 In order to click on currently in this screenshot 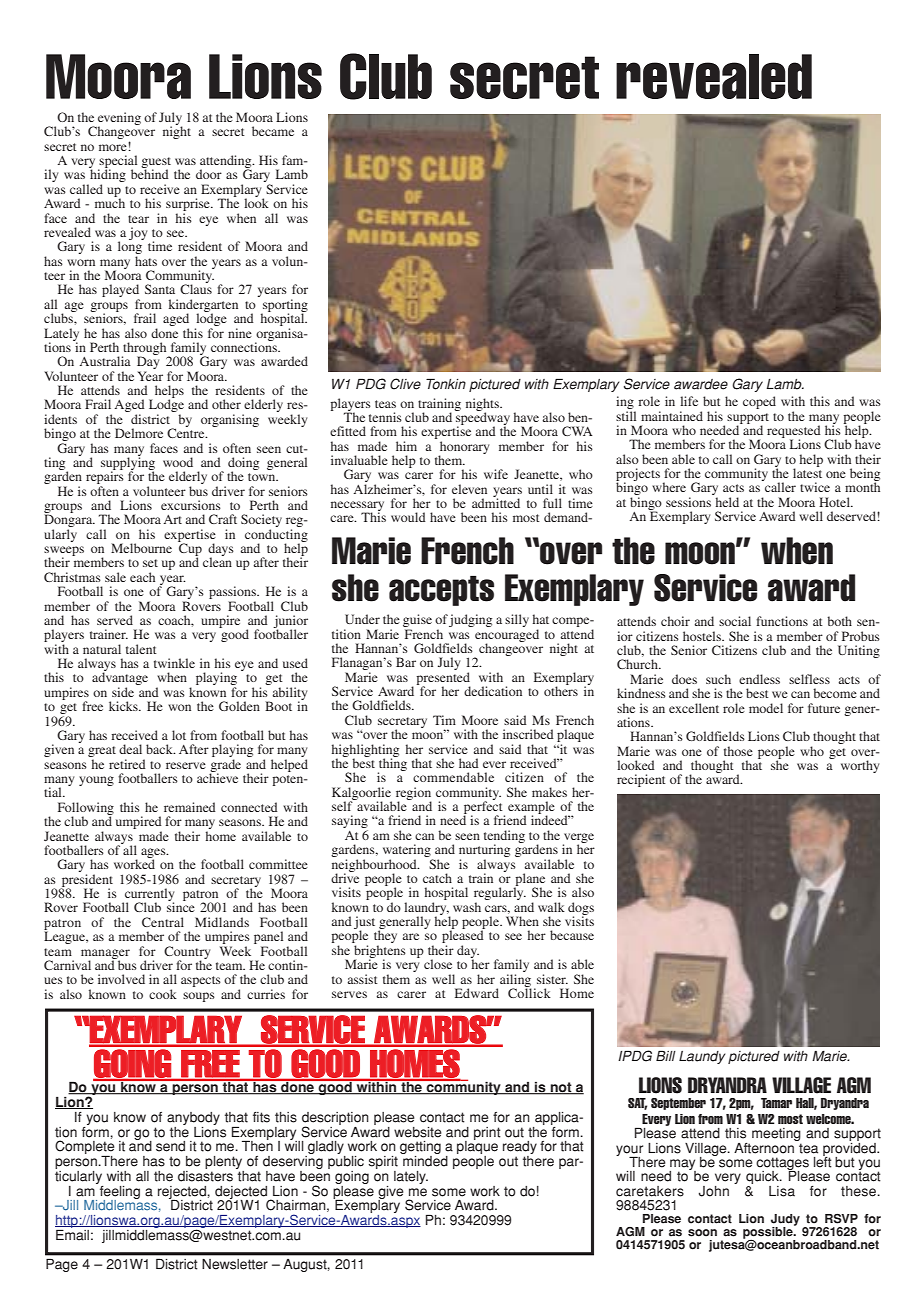, I will do `click(148, 896)`.
